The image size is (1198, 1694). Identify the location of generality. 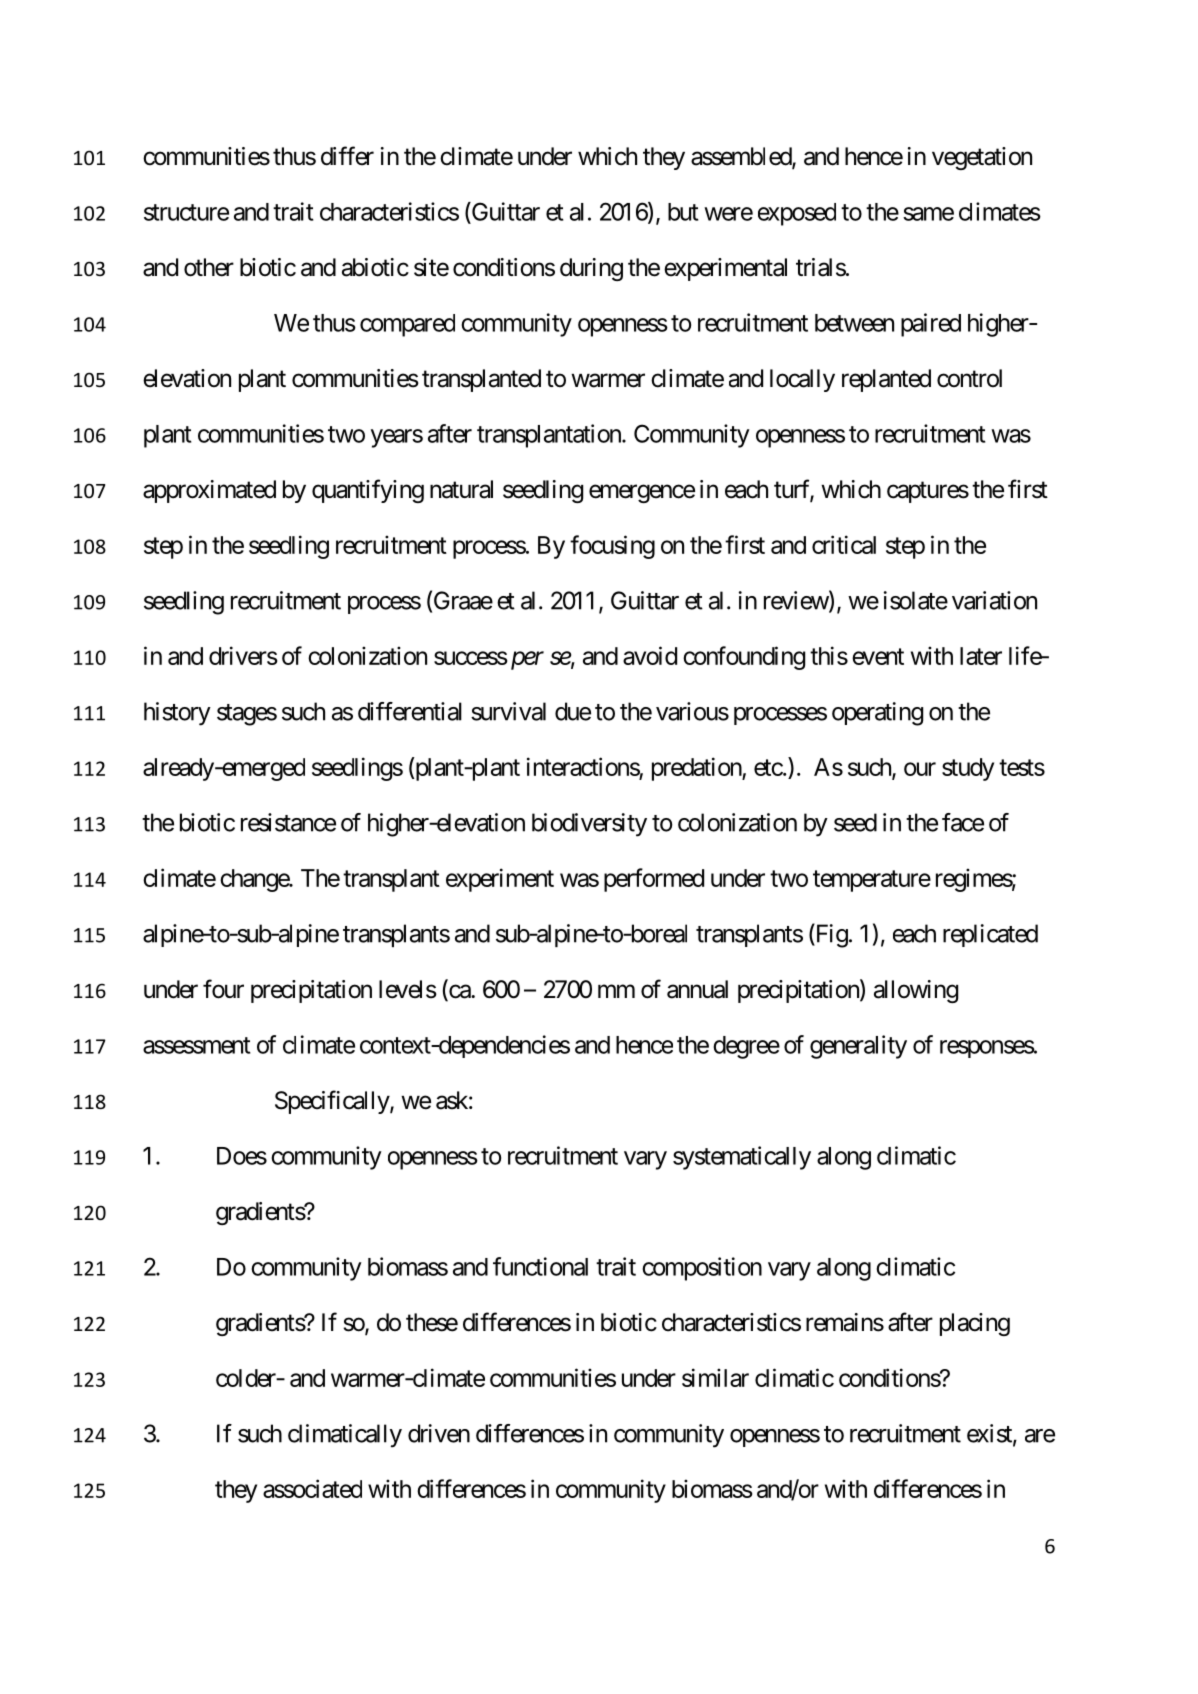
(858, 1047).
